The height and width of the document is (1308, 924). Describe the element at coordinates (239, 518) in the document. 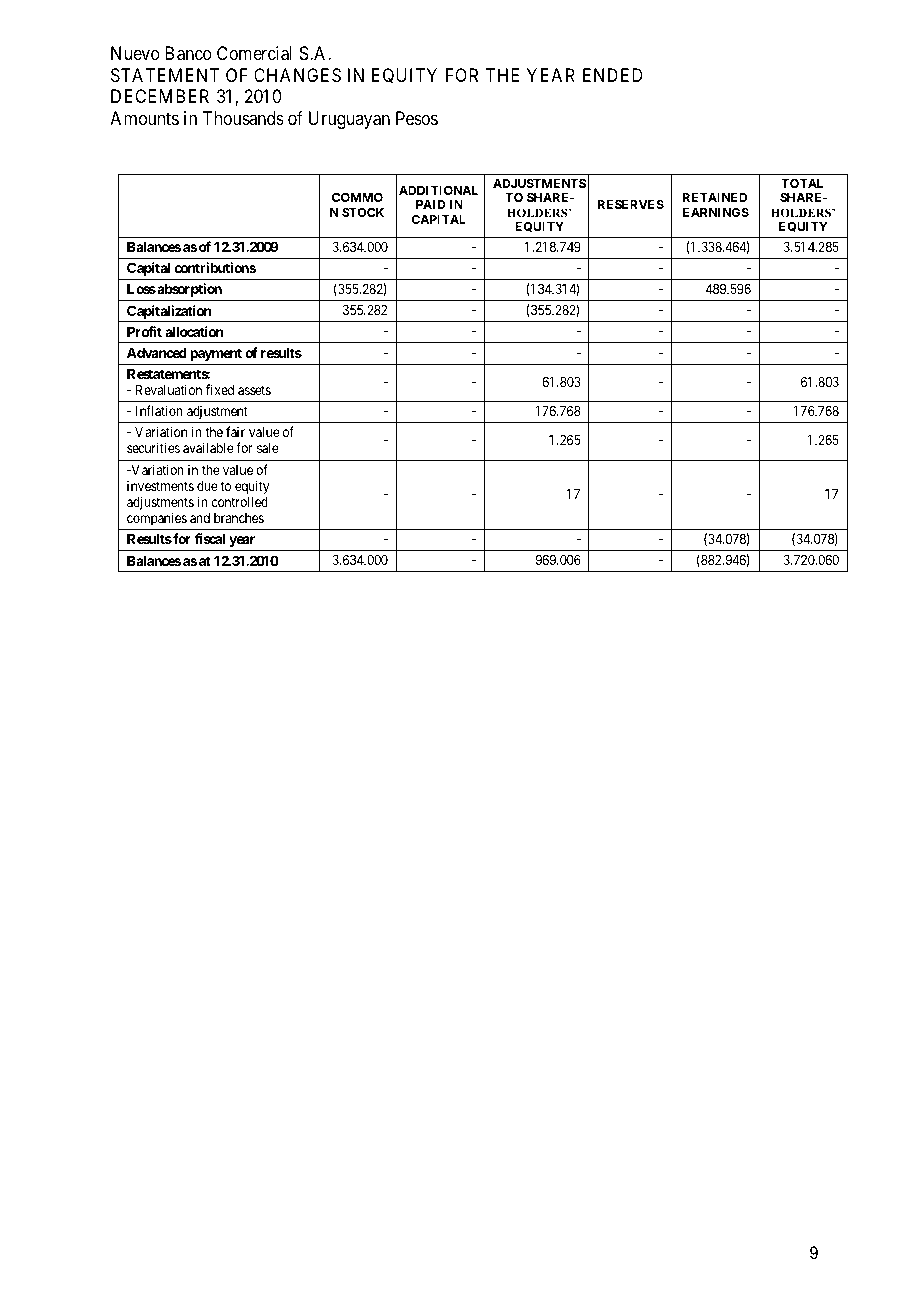

I see `branches` at that location.
